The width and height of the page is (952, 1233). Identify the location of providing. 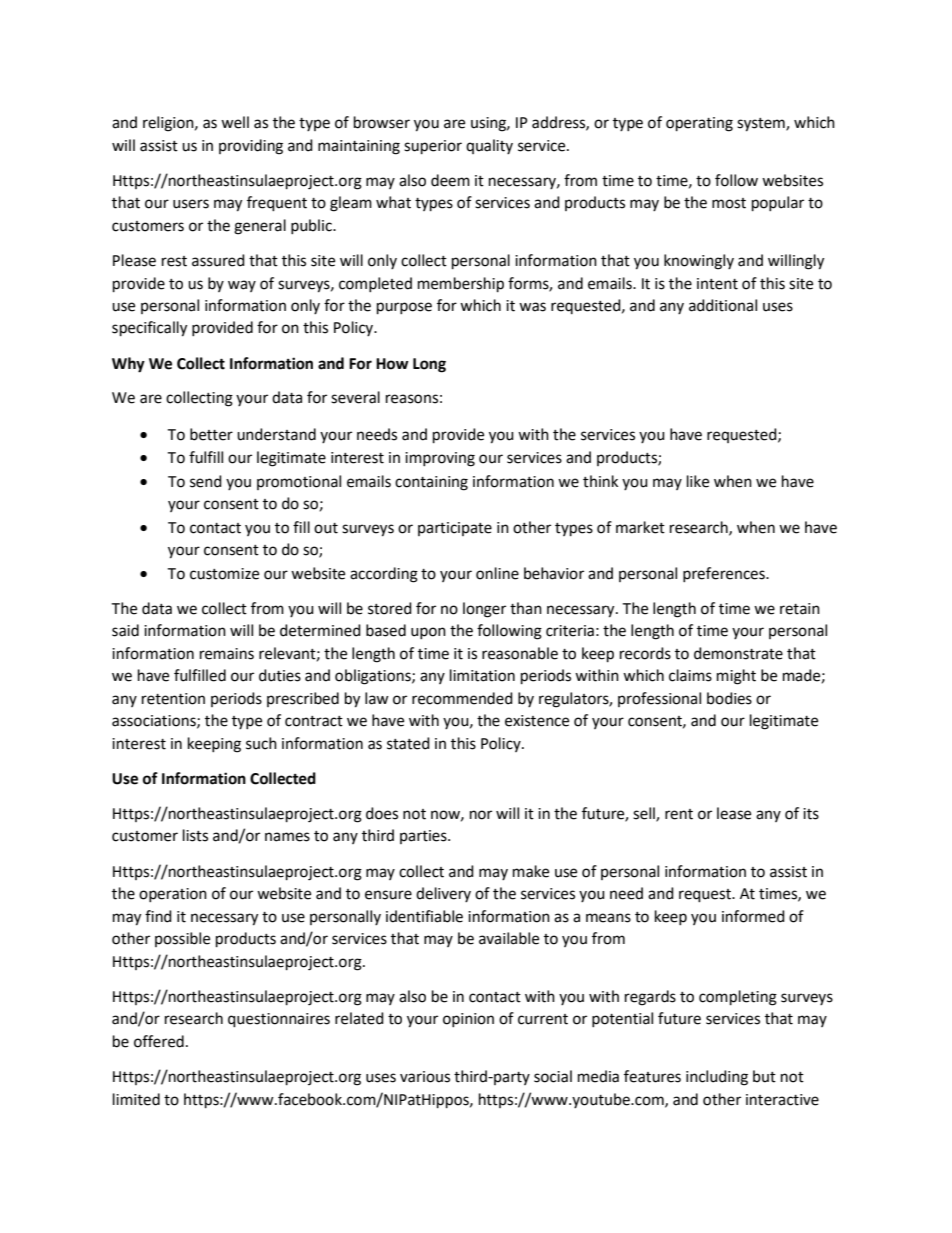
(251, 147).
